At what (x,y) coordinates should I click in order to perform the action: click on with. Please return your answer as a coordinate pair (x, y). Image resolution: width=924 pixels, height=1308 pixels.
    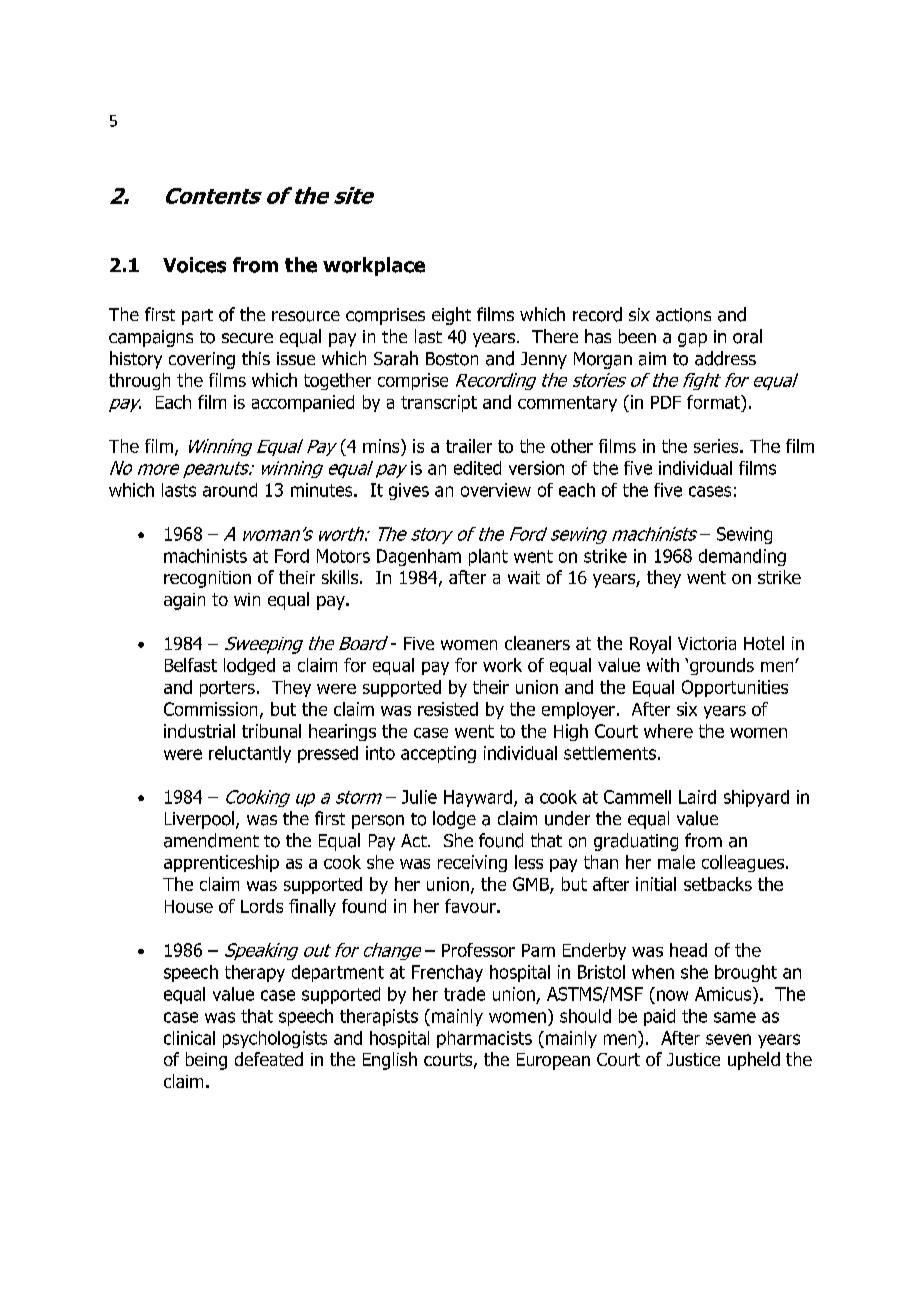
    Looking at the image, I should click on (663, 665).
